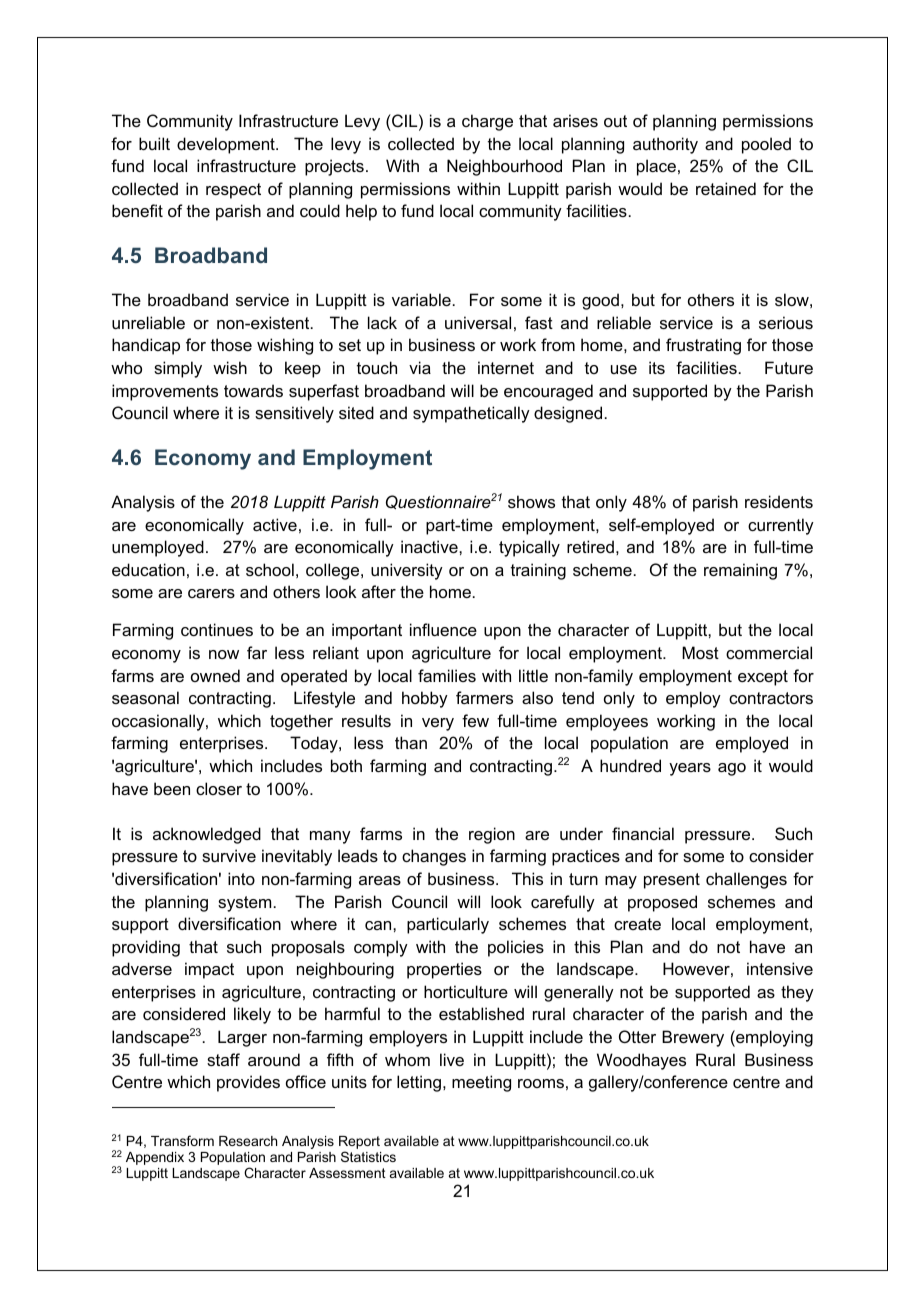 Image resolution: width=924 pixels, height=1308 pixels. Describe the element at coordinates (443, 629) in the screenshot. I see `influence` at that location.
